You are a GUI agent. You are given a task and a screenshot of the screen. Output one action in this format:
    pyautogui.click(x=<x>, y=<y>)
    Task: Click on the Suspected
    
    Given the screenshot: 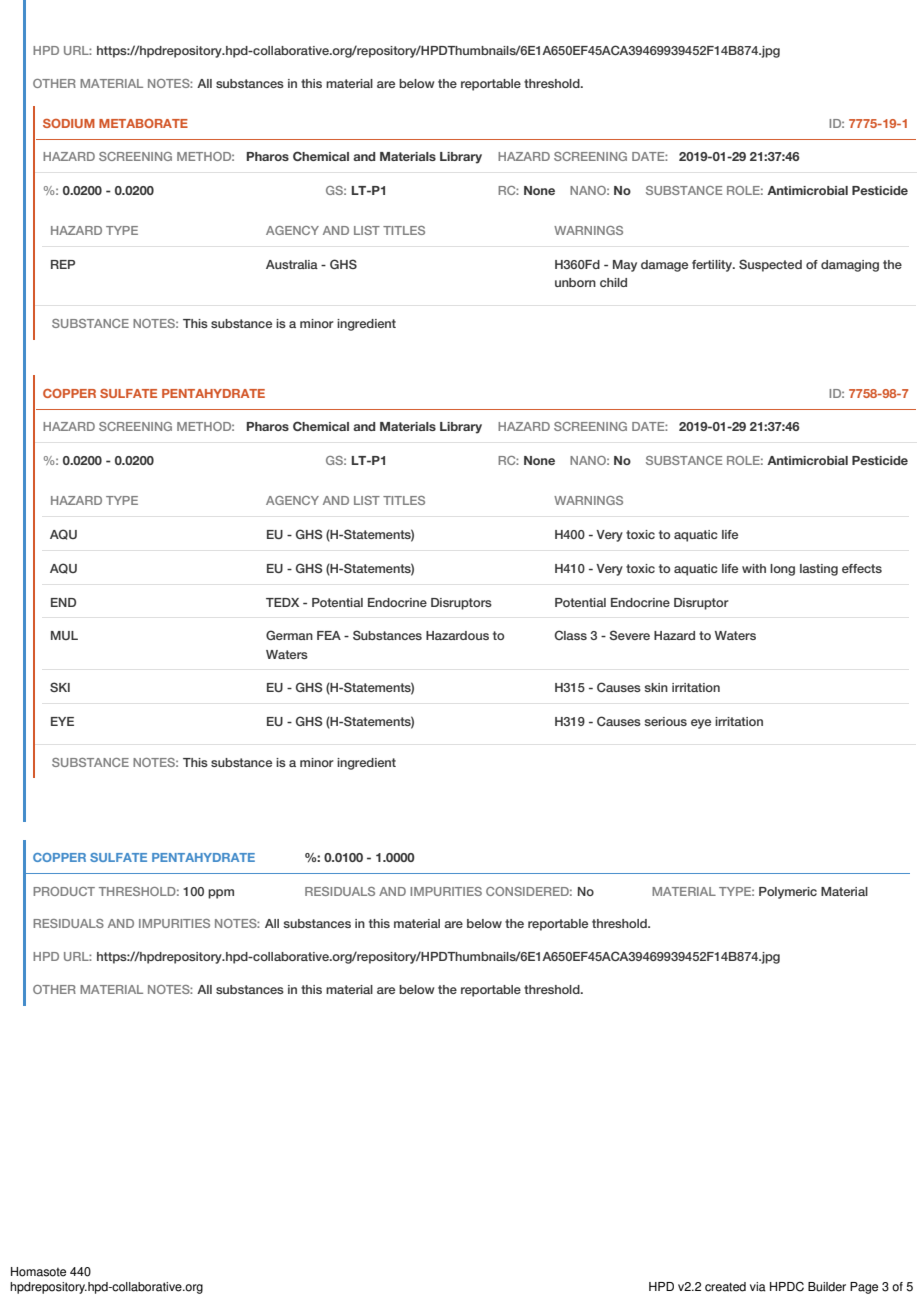 What is the action you would take?
    pyautogui.click(x=770, y=265)
